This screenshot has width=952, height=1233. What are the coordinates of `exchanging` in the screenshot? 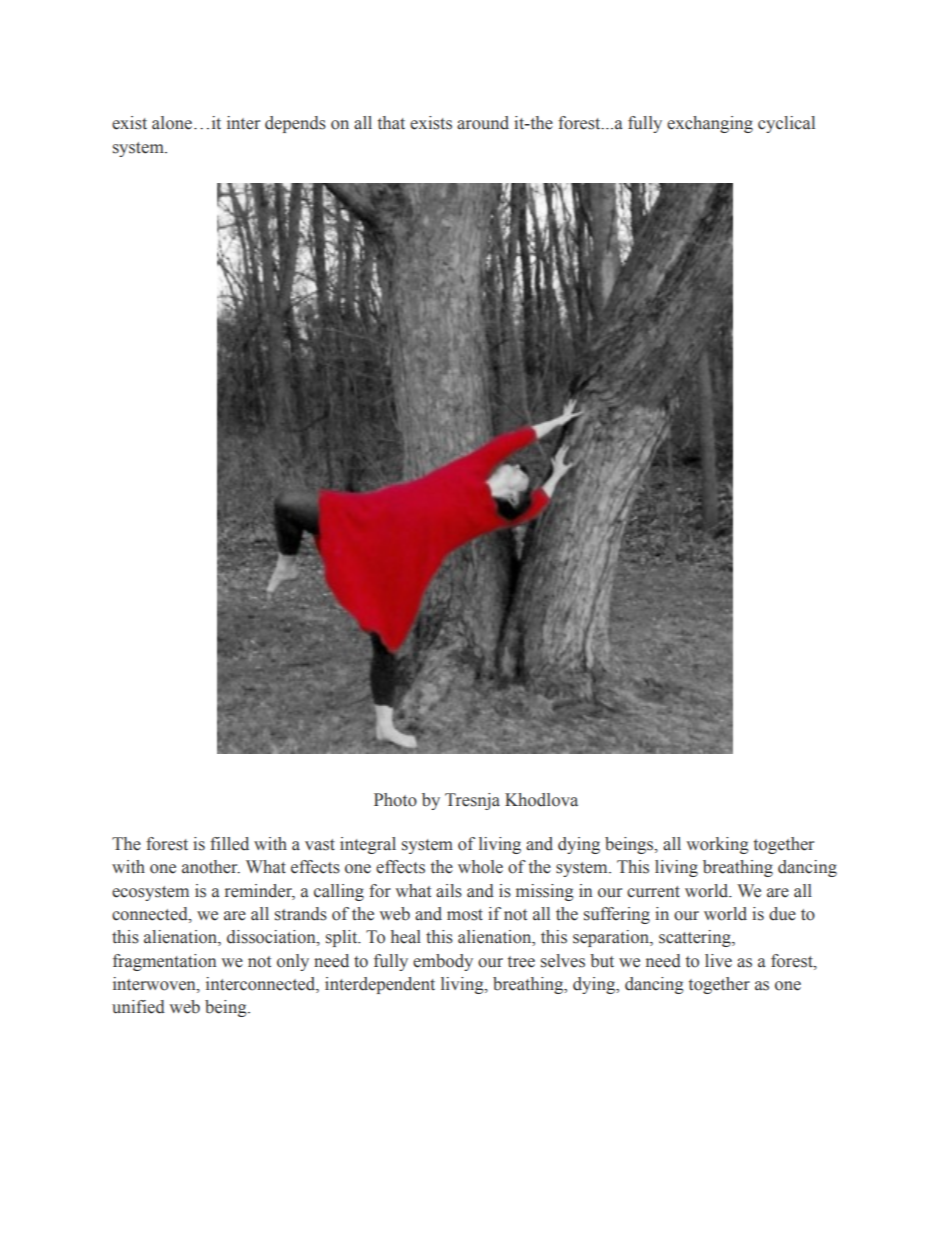 It's located at (710, 124).
